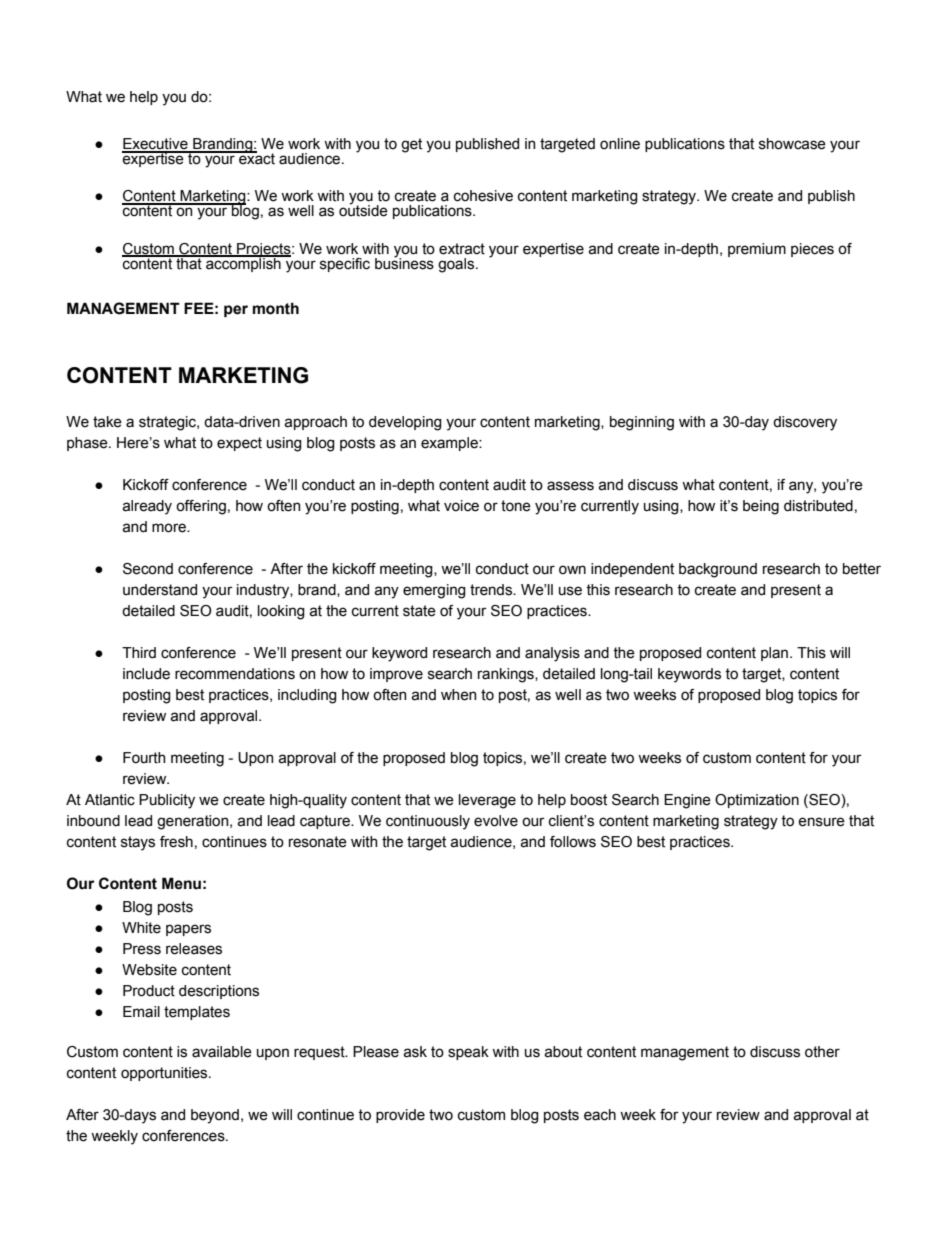  I want to click on speak, so click(468, 1053).
